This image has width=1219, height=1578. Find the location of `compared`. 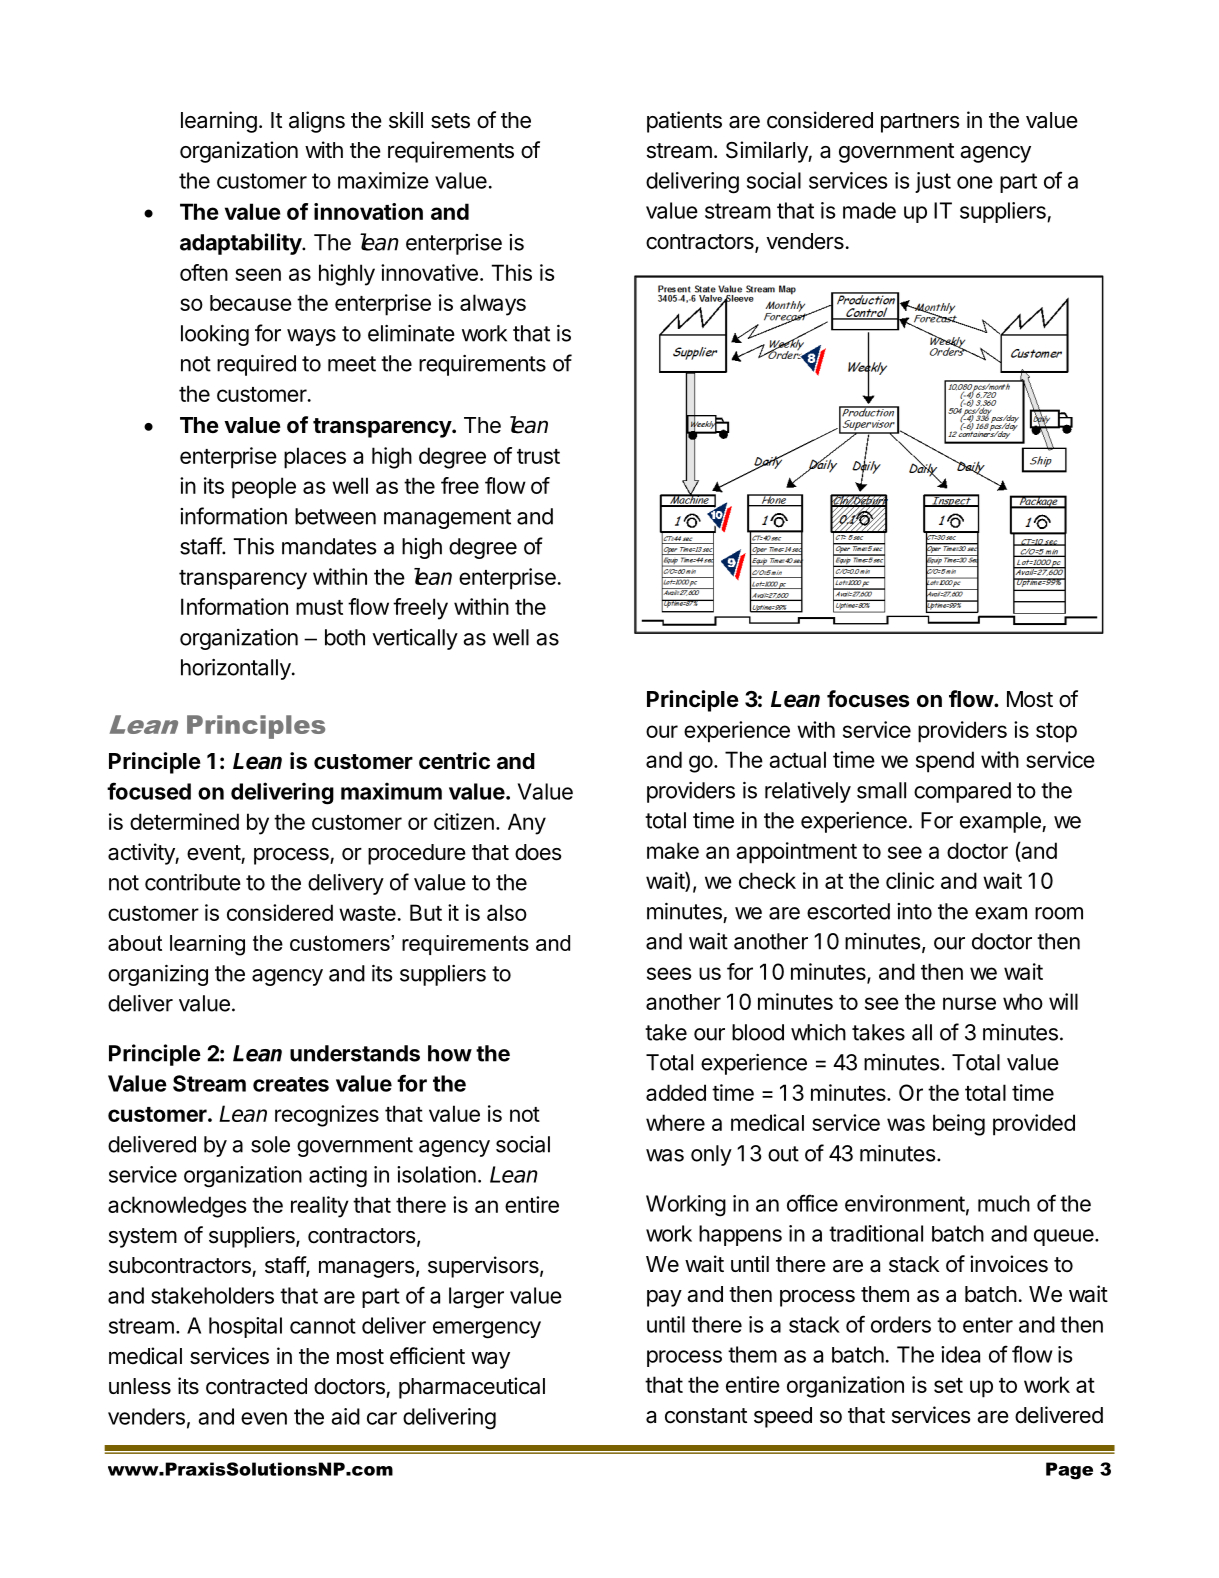

compared is located at coordinates (962, 792).
